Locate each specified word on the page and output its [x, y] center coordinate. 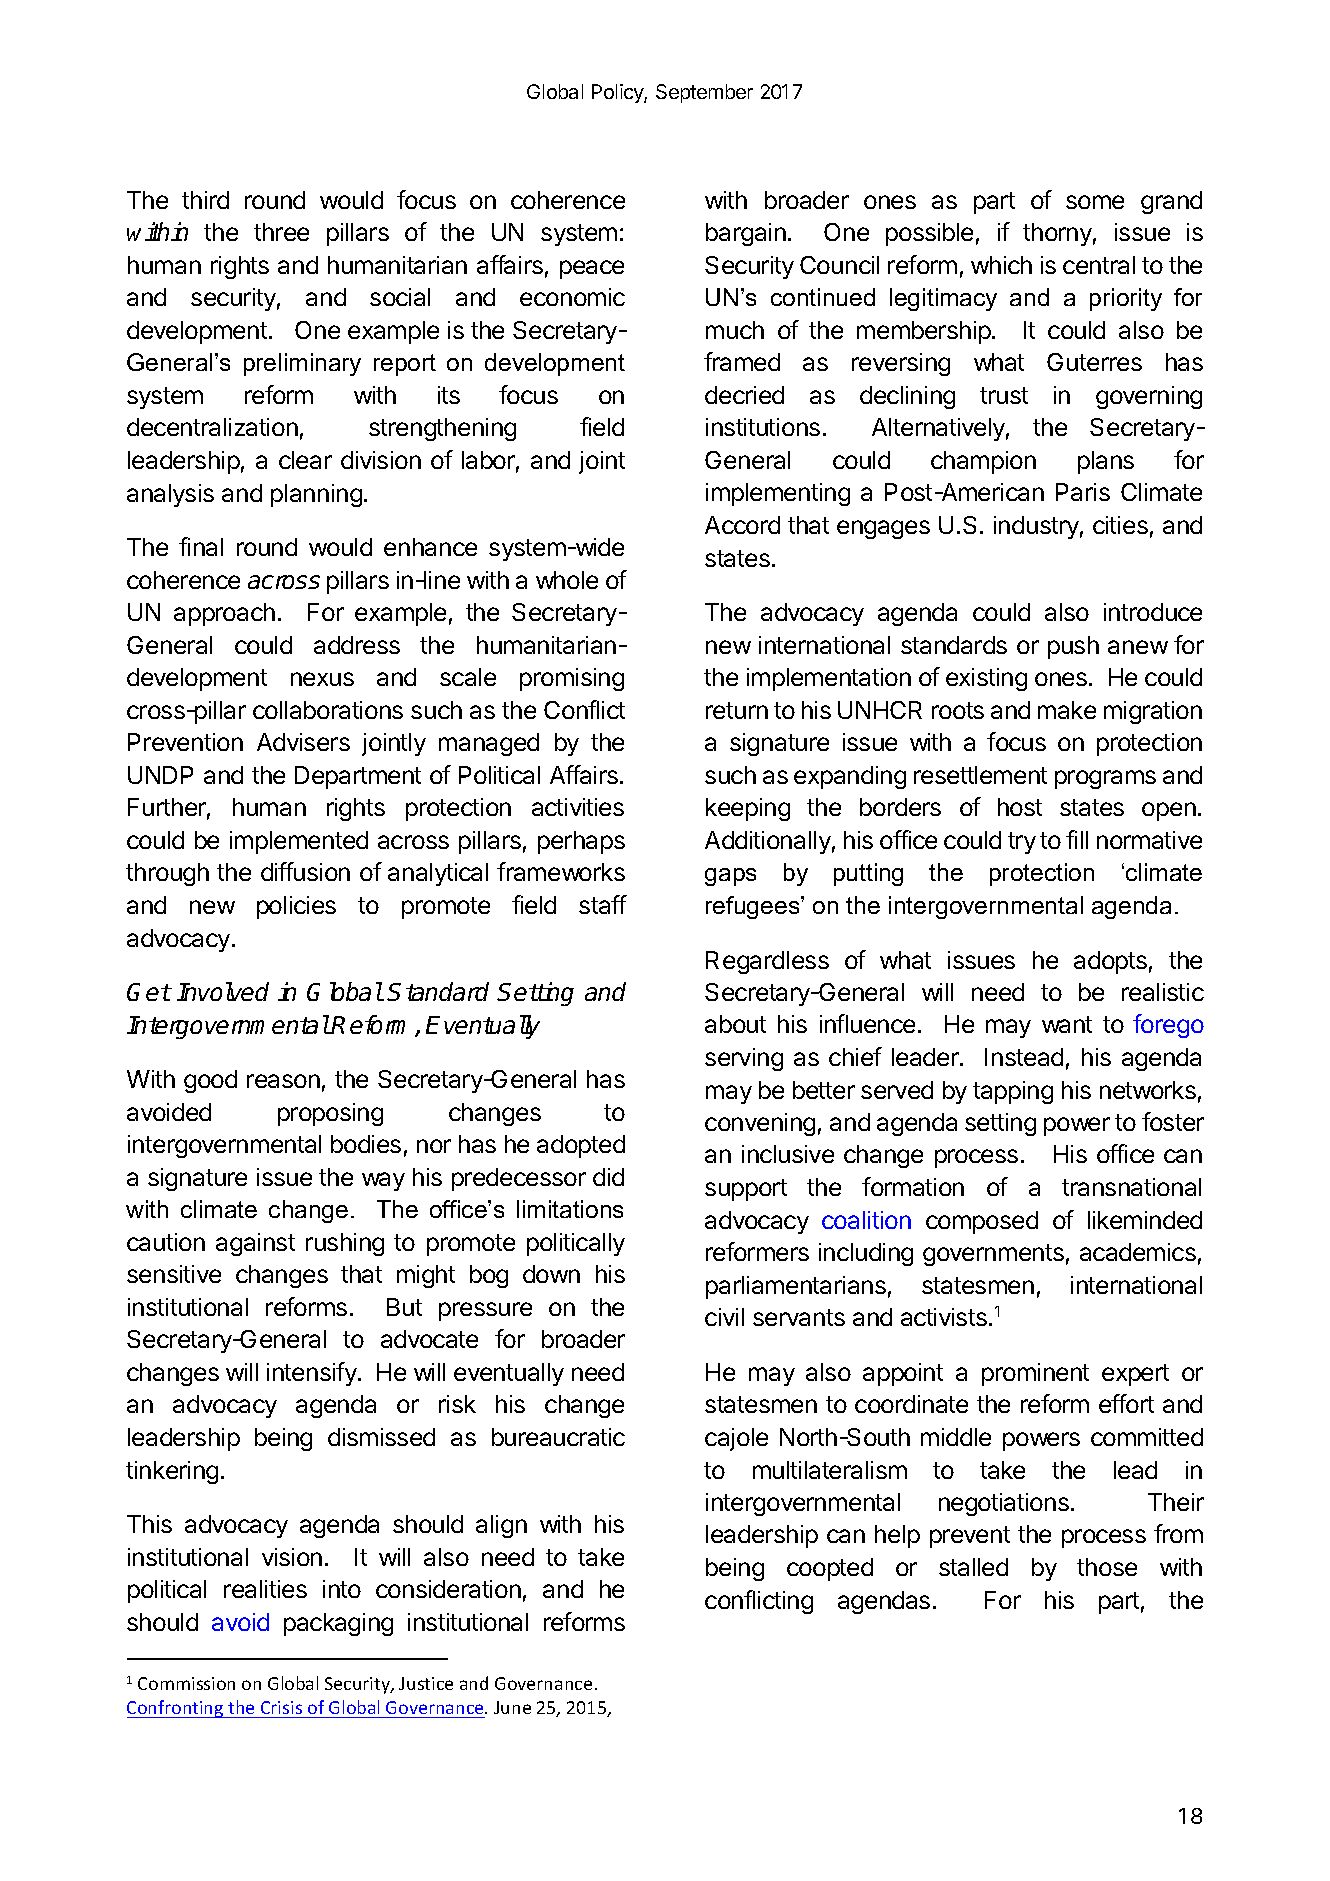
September [704, 93]
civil [724, 1317]
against [255, 1244]
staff [603, 904]
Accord [742, 525]
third [205, 200]
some [1095, 202]
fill [1077, 839]
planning [316, 495]
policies [296, 907]
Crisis [282, 1709]
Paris [1083, 492]
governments [993, 1255]
